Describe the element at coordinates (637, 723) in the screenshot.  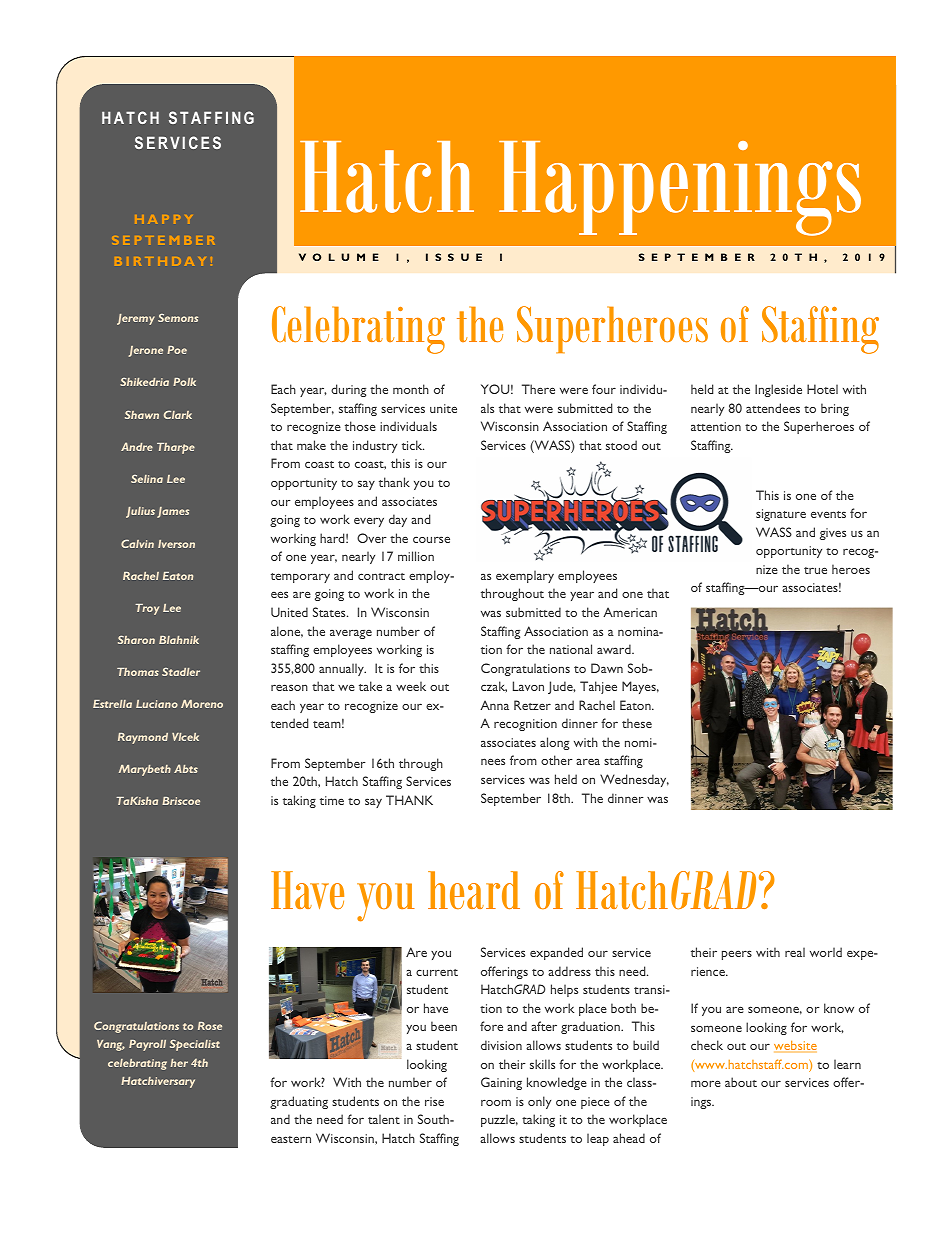
I see `these` at that location.
